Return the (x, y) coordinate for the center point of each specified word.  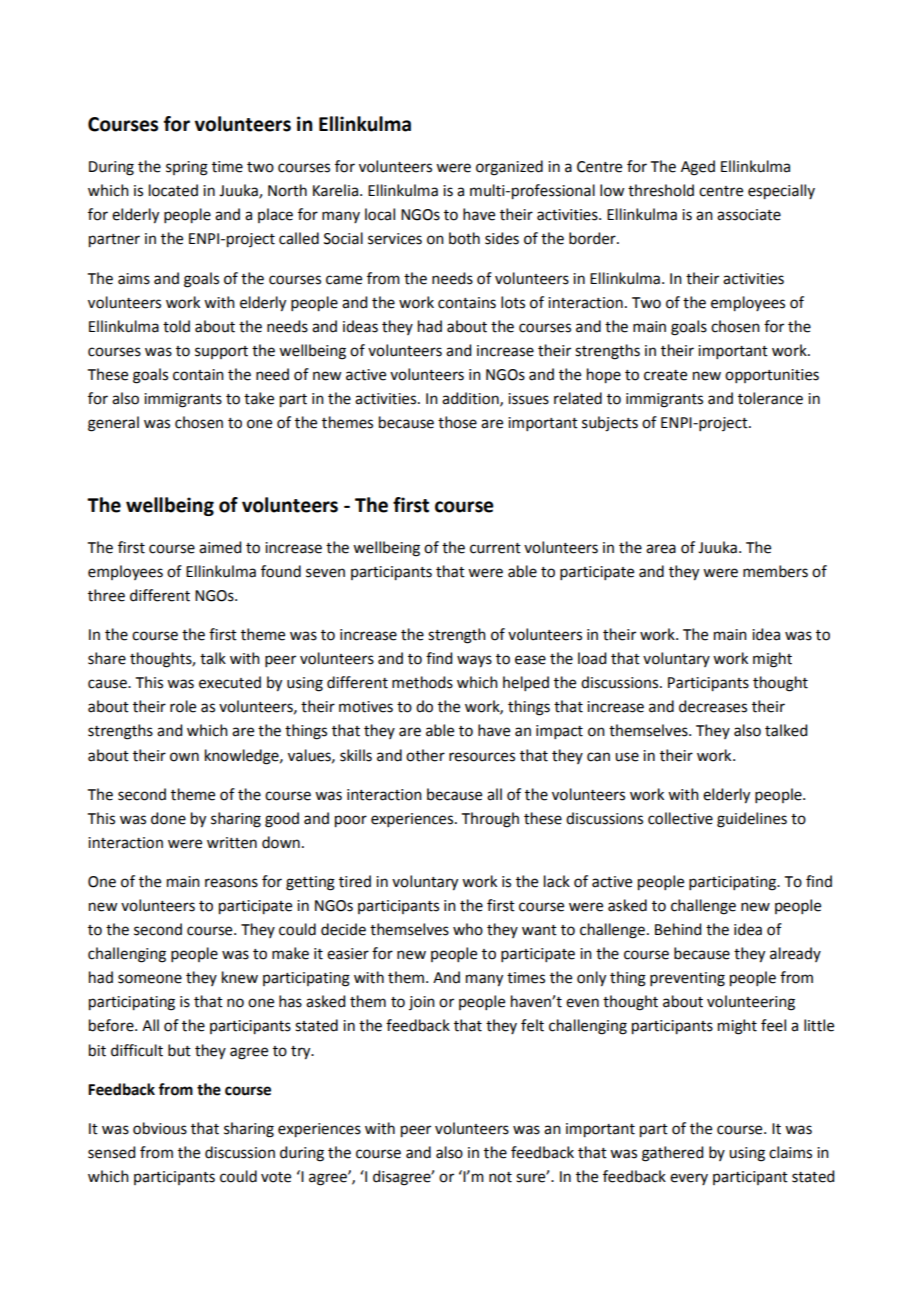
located (173, 190)
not (500, 1177)
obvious (160, 1128)
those (457, 422)
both (464, 238)
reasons (231, 883)
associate (749, 215)
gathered (672, 1154)
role (183, 706)
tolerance (770, 398)
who (468, 929)
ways (474, 661)
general (113, 424)
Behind (678, 929)
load (592, 658)
